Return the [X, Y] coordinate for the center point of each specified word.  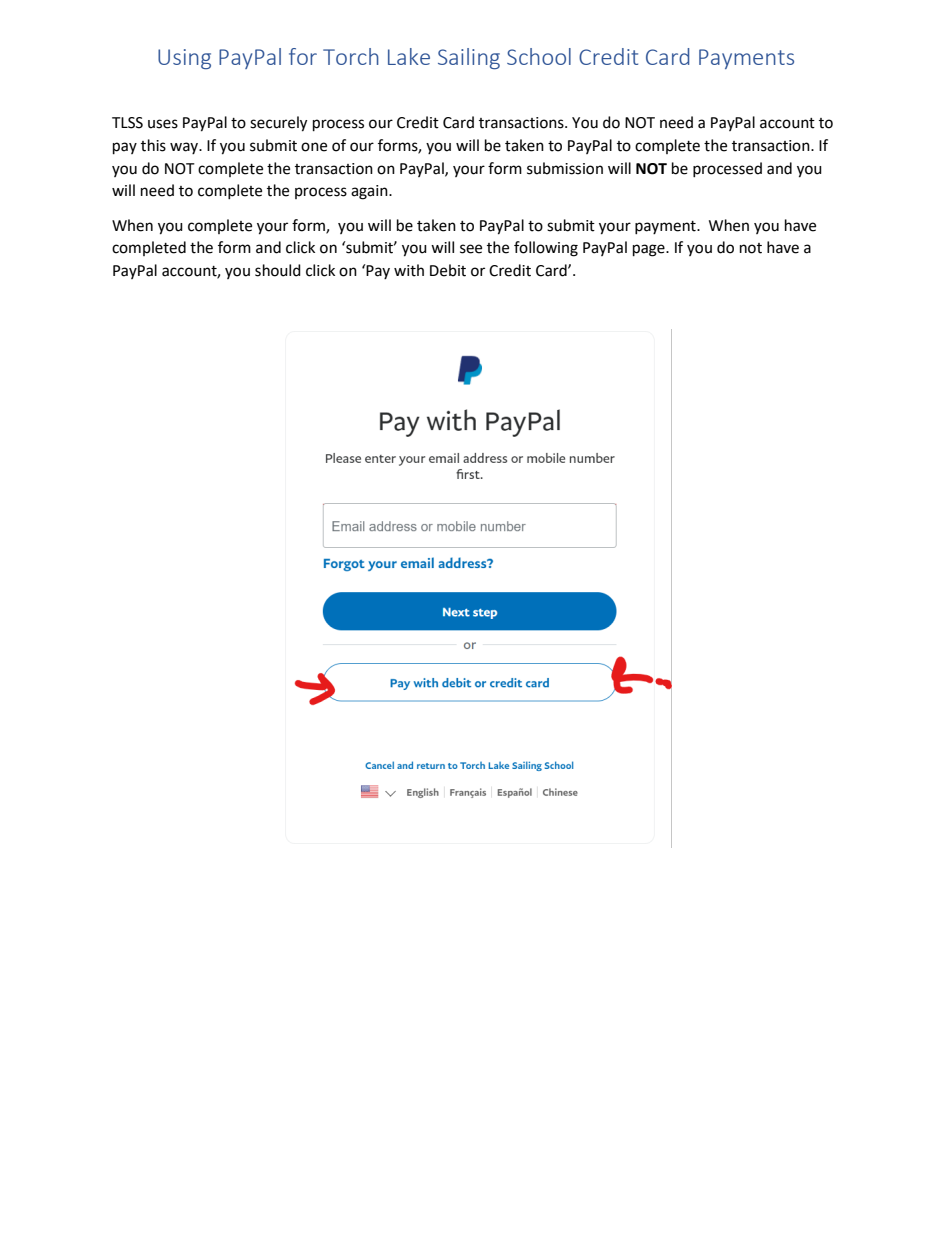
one [314, 147]
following [546, 249]
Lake [409, 56]
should [278, 270]
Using [184, 59]
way [185, 148]
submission [565, 168]
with [409, 270]
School [539, 56]
